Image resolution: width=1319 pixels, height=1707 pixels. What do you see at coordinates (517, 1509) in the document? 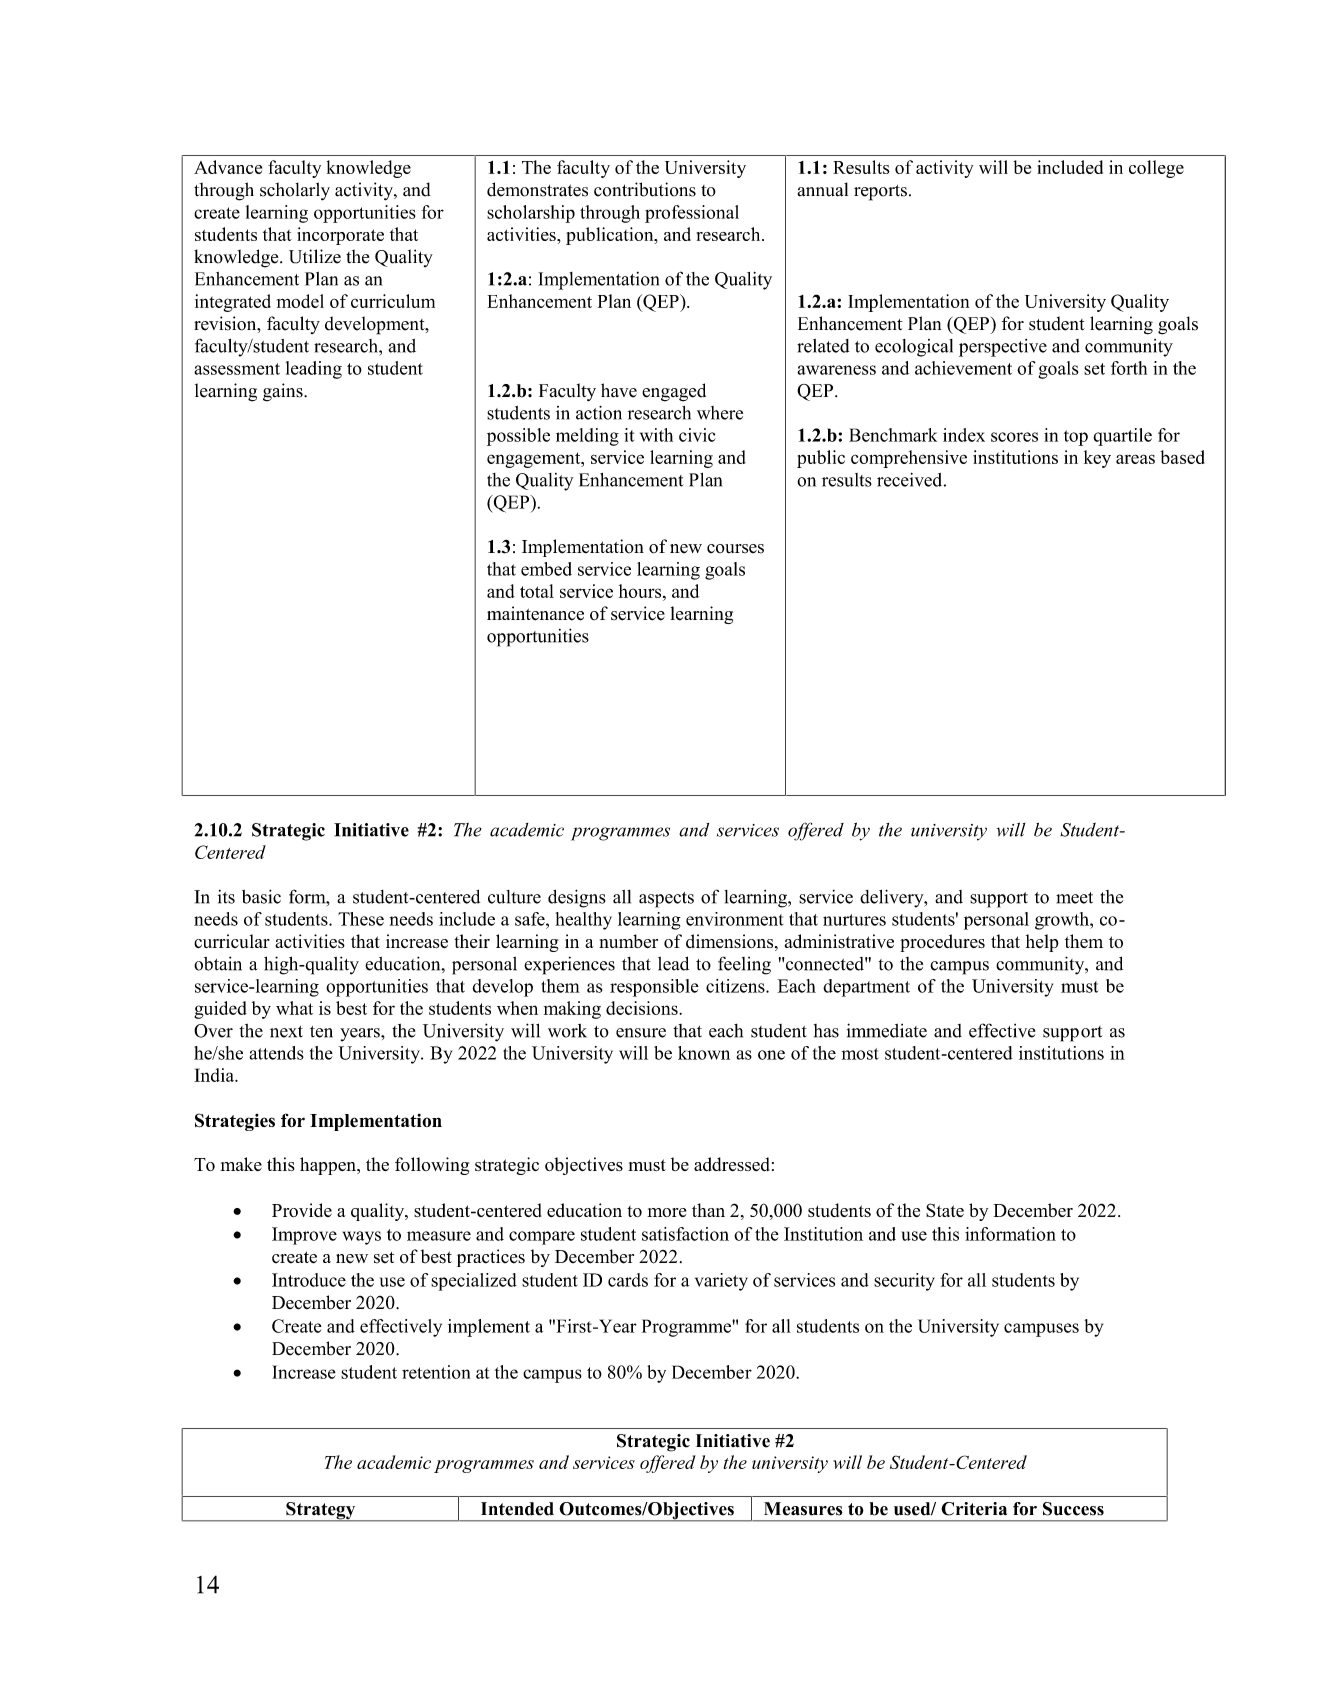
I see `Intended` at bounding box center [517, 1509].
